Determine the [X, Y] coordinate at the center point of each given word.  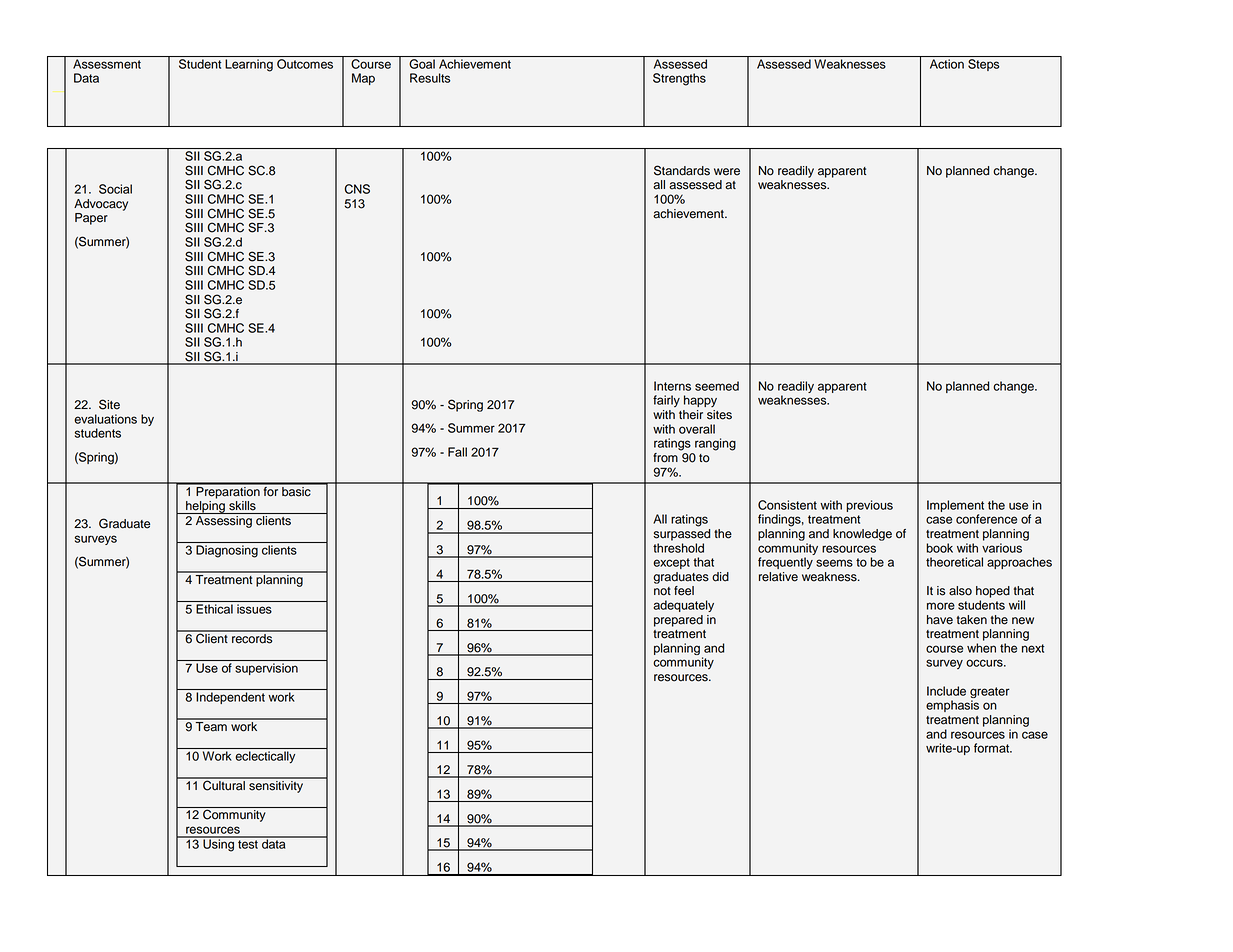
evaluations [105, 419]
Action [947, 64]
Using [218, 844]
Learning [249, 65]
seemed [717, 386]
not [662, 591]
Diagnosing [227, 551]
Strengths [679, 79]
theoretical [954, 562]
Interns [672, 386]
